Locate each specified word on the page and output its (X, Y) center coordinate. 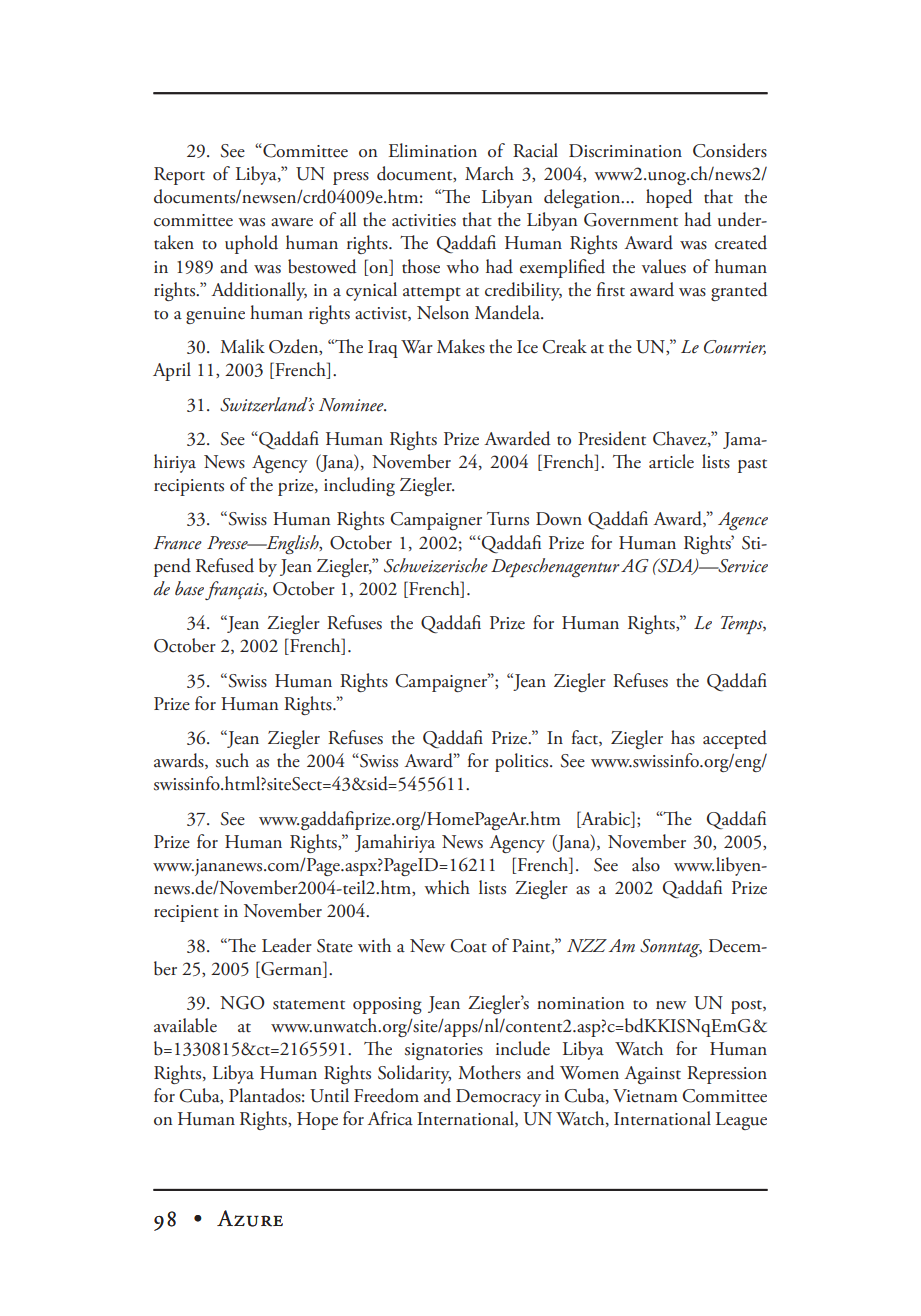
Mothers (489, 1072)
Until (329, 1095)
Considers (730, 150)
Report (179, 176)
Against (652, 1075)
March (489, 173)
